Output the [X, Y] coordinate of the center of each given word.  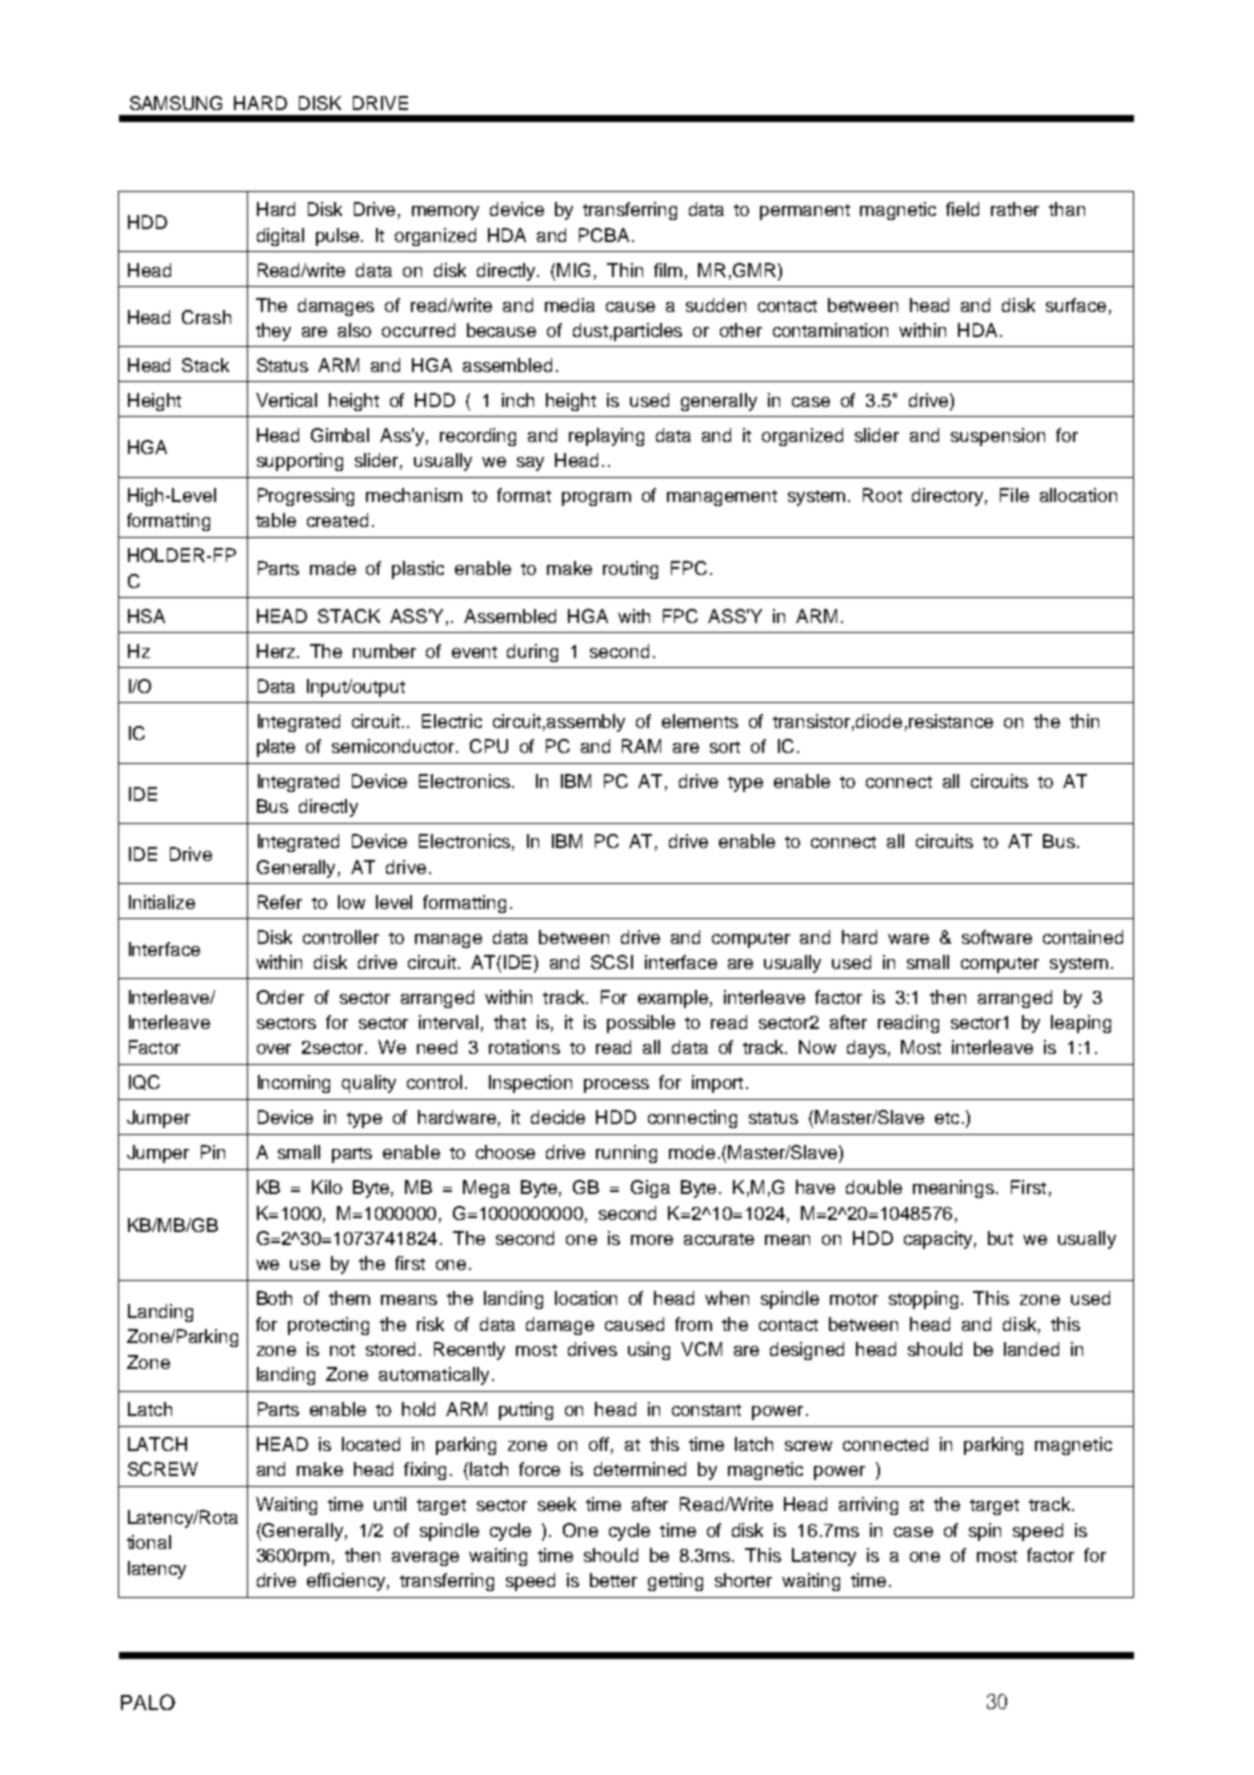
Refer [280, 902]
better [613, 1580]
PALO [148, 1702]
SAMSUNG [176, 103]
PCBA [604, 235]
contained [1083, 937]
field [962, 209]
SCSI [612, 962]
